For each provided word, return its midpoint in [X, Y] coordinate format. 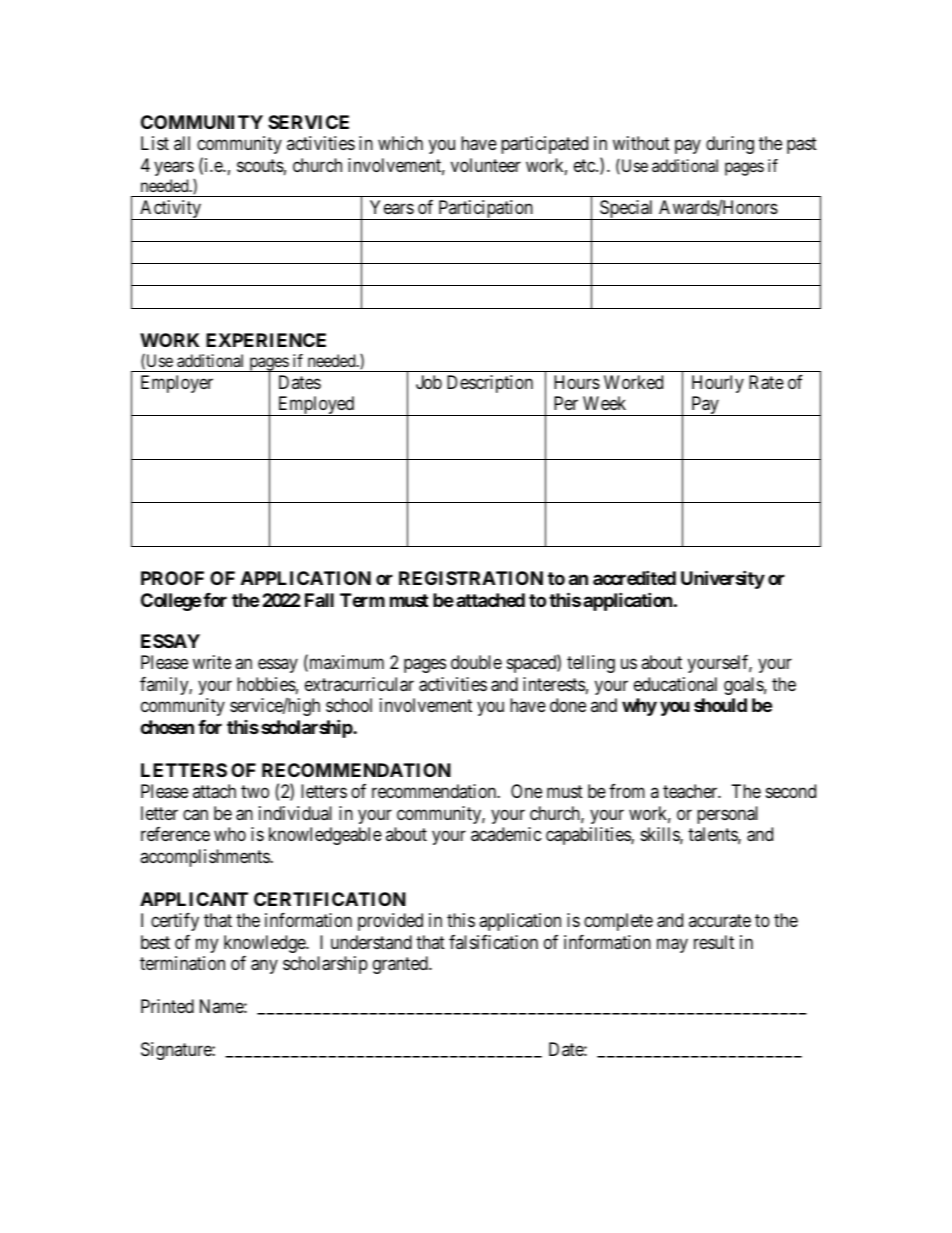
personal [727, 815]
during [730, 145]
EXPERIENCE [266, 340]
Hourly [718, 384]
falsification [493, 942]
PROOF [172, 578]
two [255, 791]
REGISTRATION [471, 578]
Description [490, 384]
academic [506, 834]
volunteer [486, 165]
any [264, 967]
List [155, 143]
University [723, 579]
